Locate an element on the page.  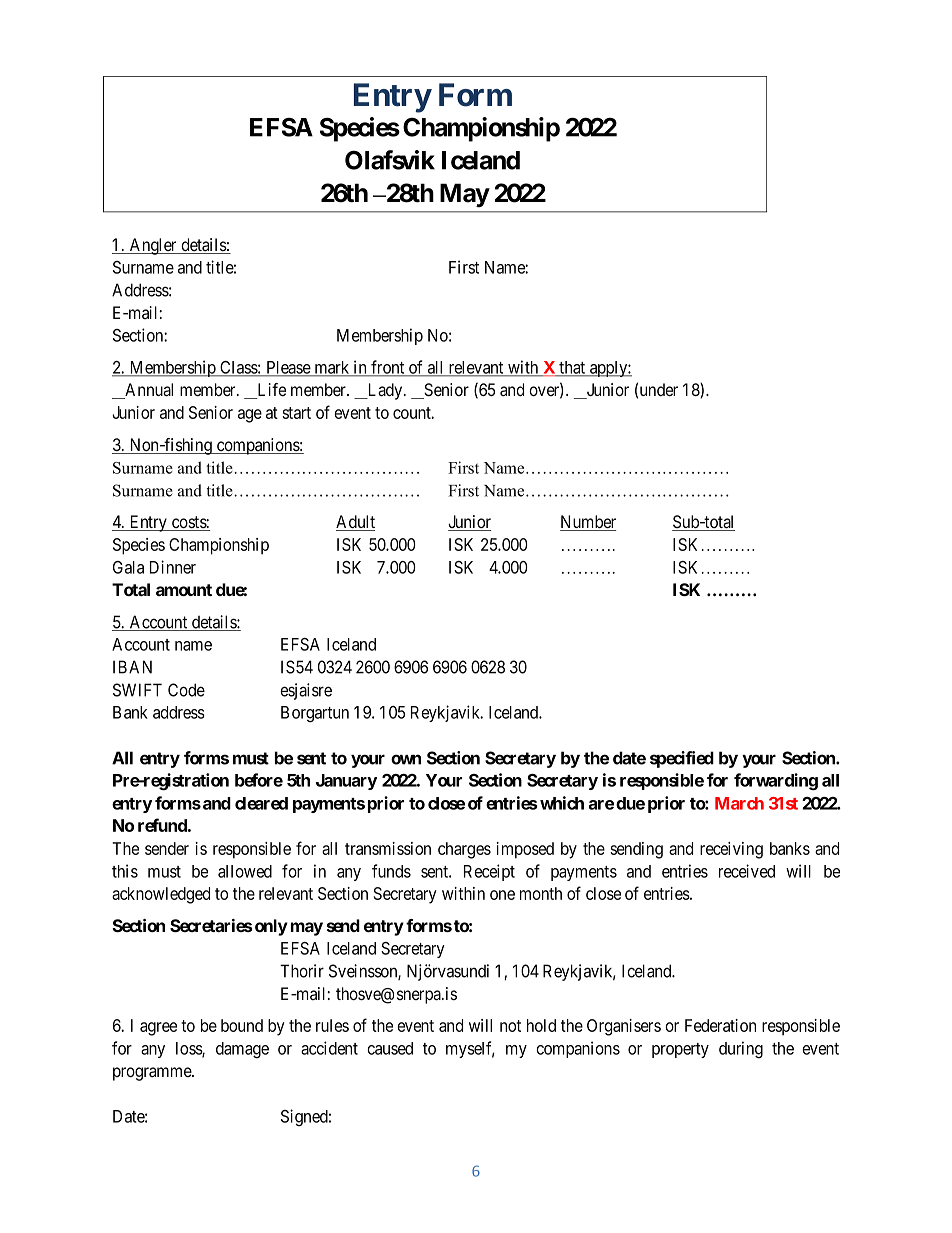
Number is located at coordinates (588, 523).
